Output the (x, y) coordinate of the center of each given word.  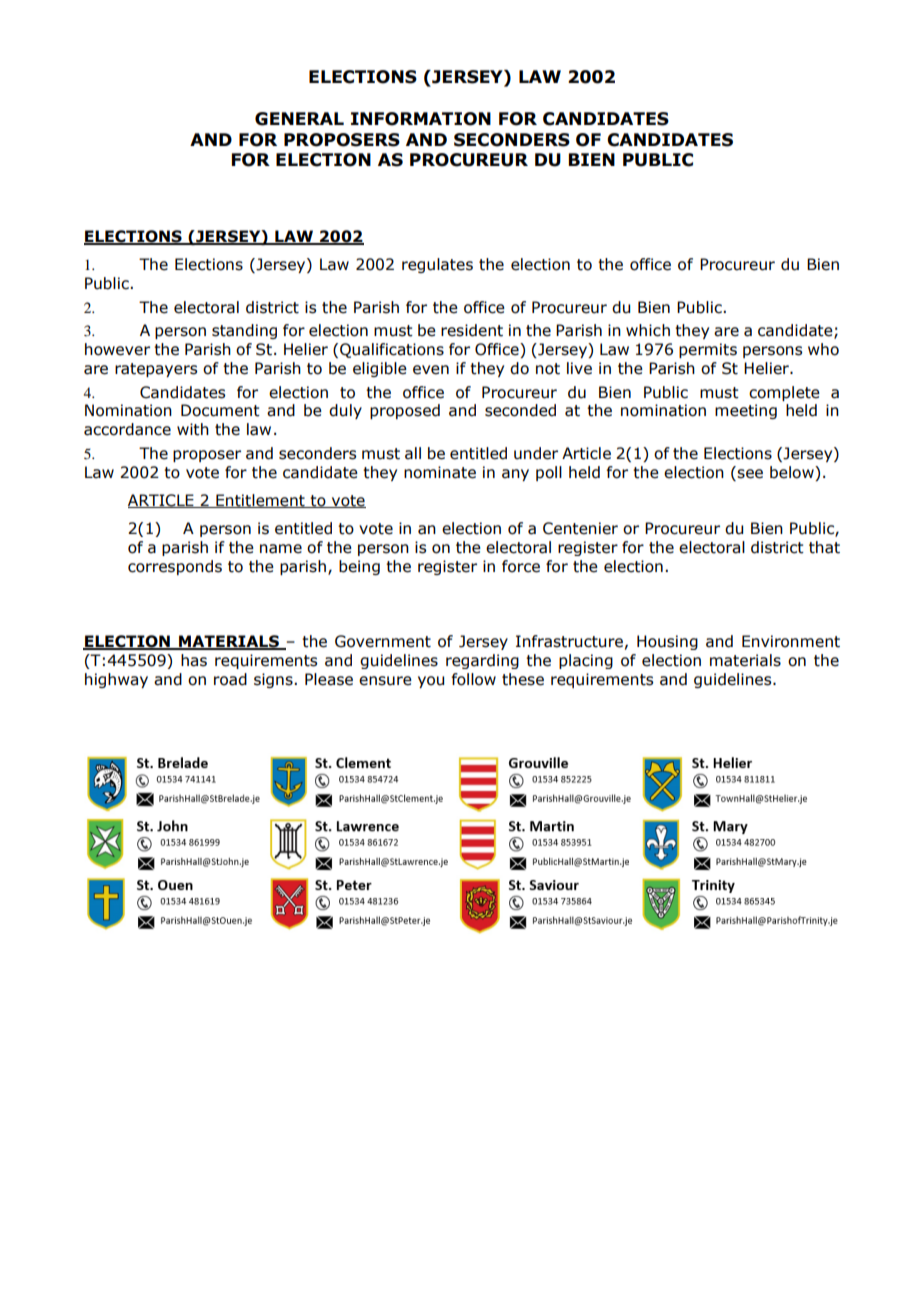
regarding (482, 661)
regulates (437, 265)
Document (220, 410)
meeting (746, 411)
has (194, 660)
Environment (791, 641)
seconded (520, 410)
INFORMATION (421, 119)
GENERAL (299, 119)
